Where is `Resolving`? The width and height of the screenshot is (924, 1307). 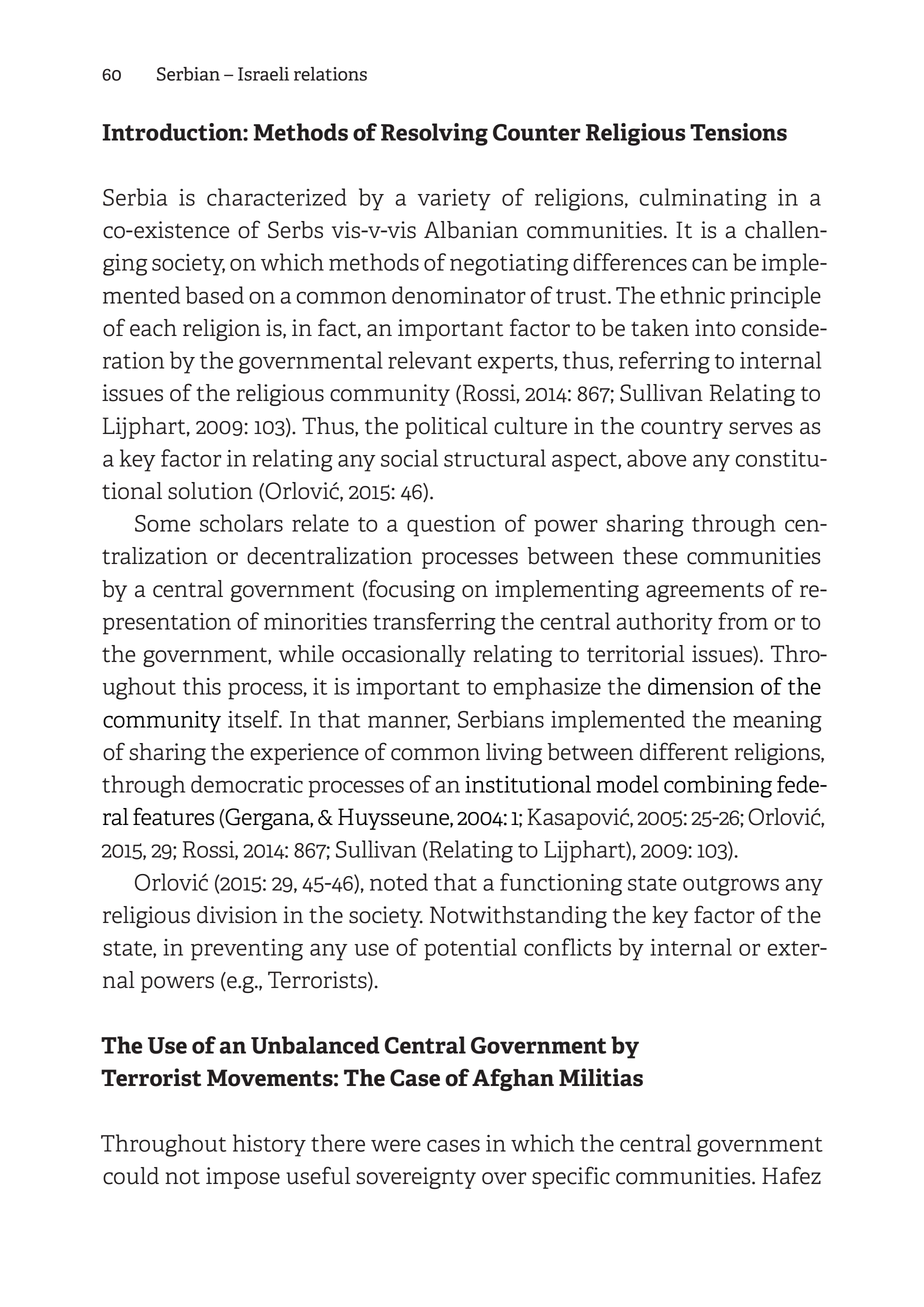 Resolving is located at coordinates (434, 134).
